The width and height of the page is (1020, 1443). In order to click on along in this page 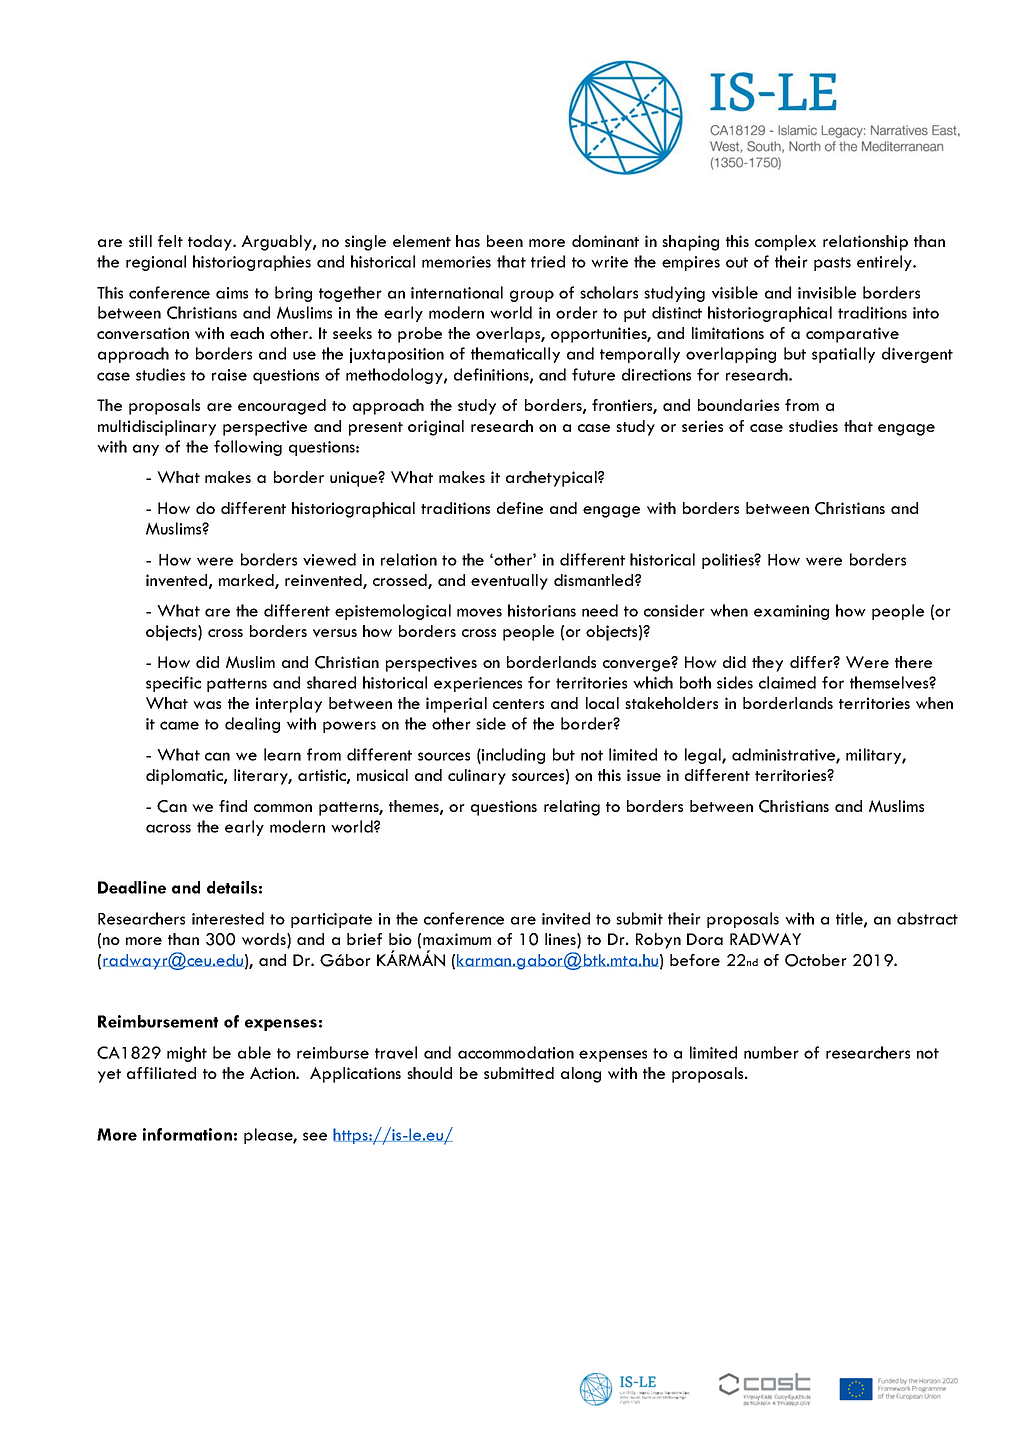, I will do `click(581, 1075)`.
